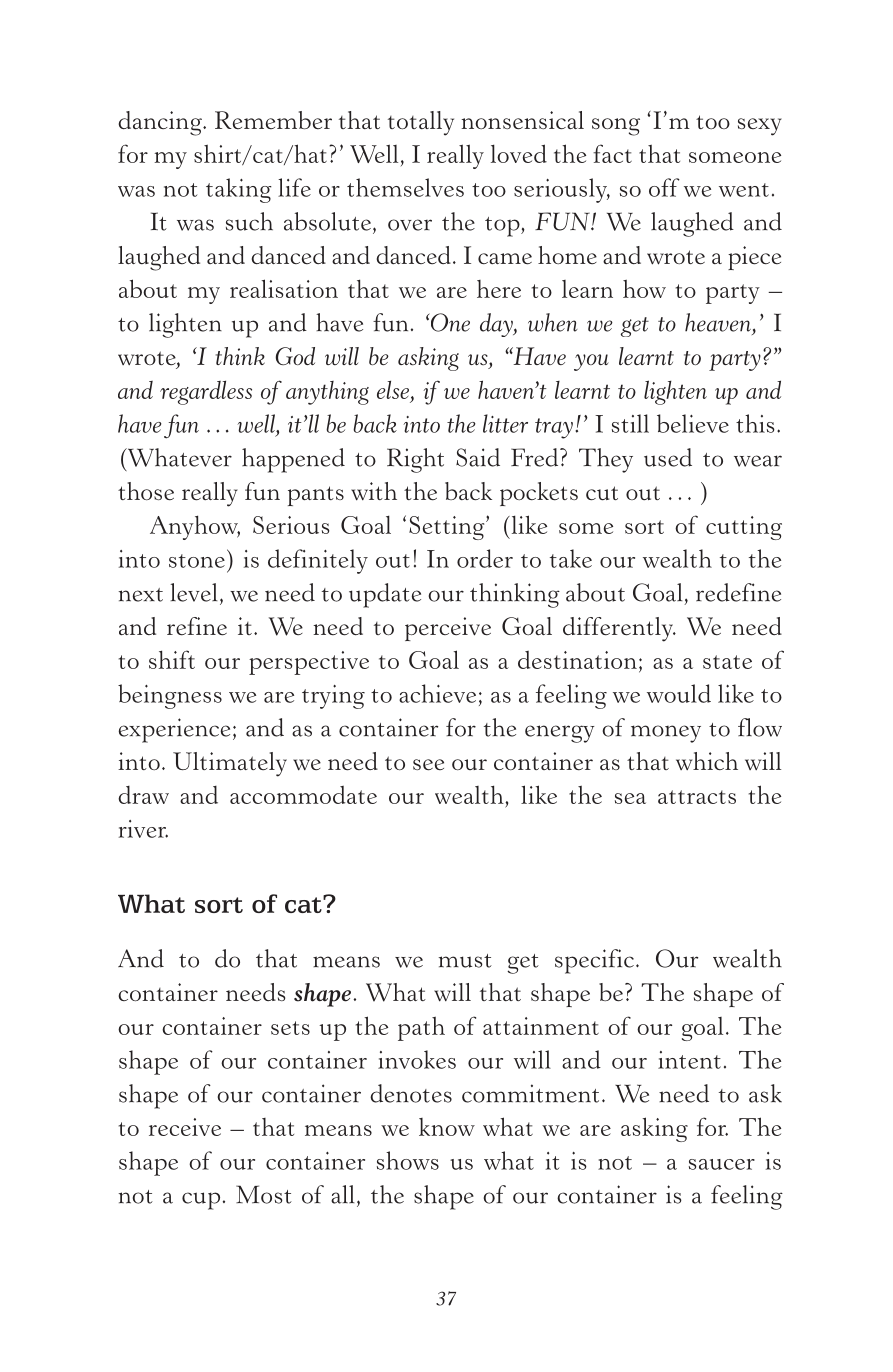 The height and width of the screenshot is (1372, 893). I want to click on used, so click(668, 457).
